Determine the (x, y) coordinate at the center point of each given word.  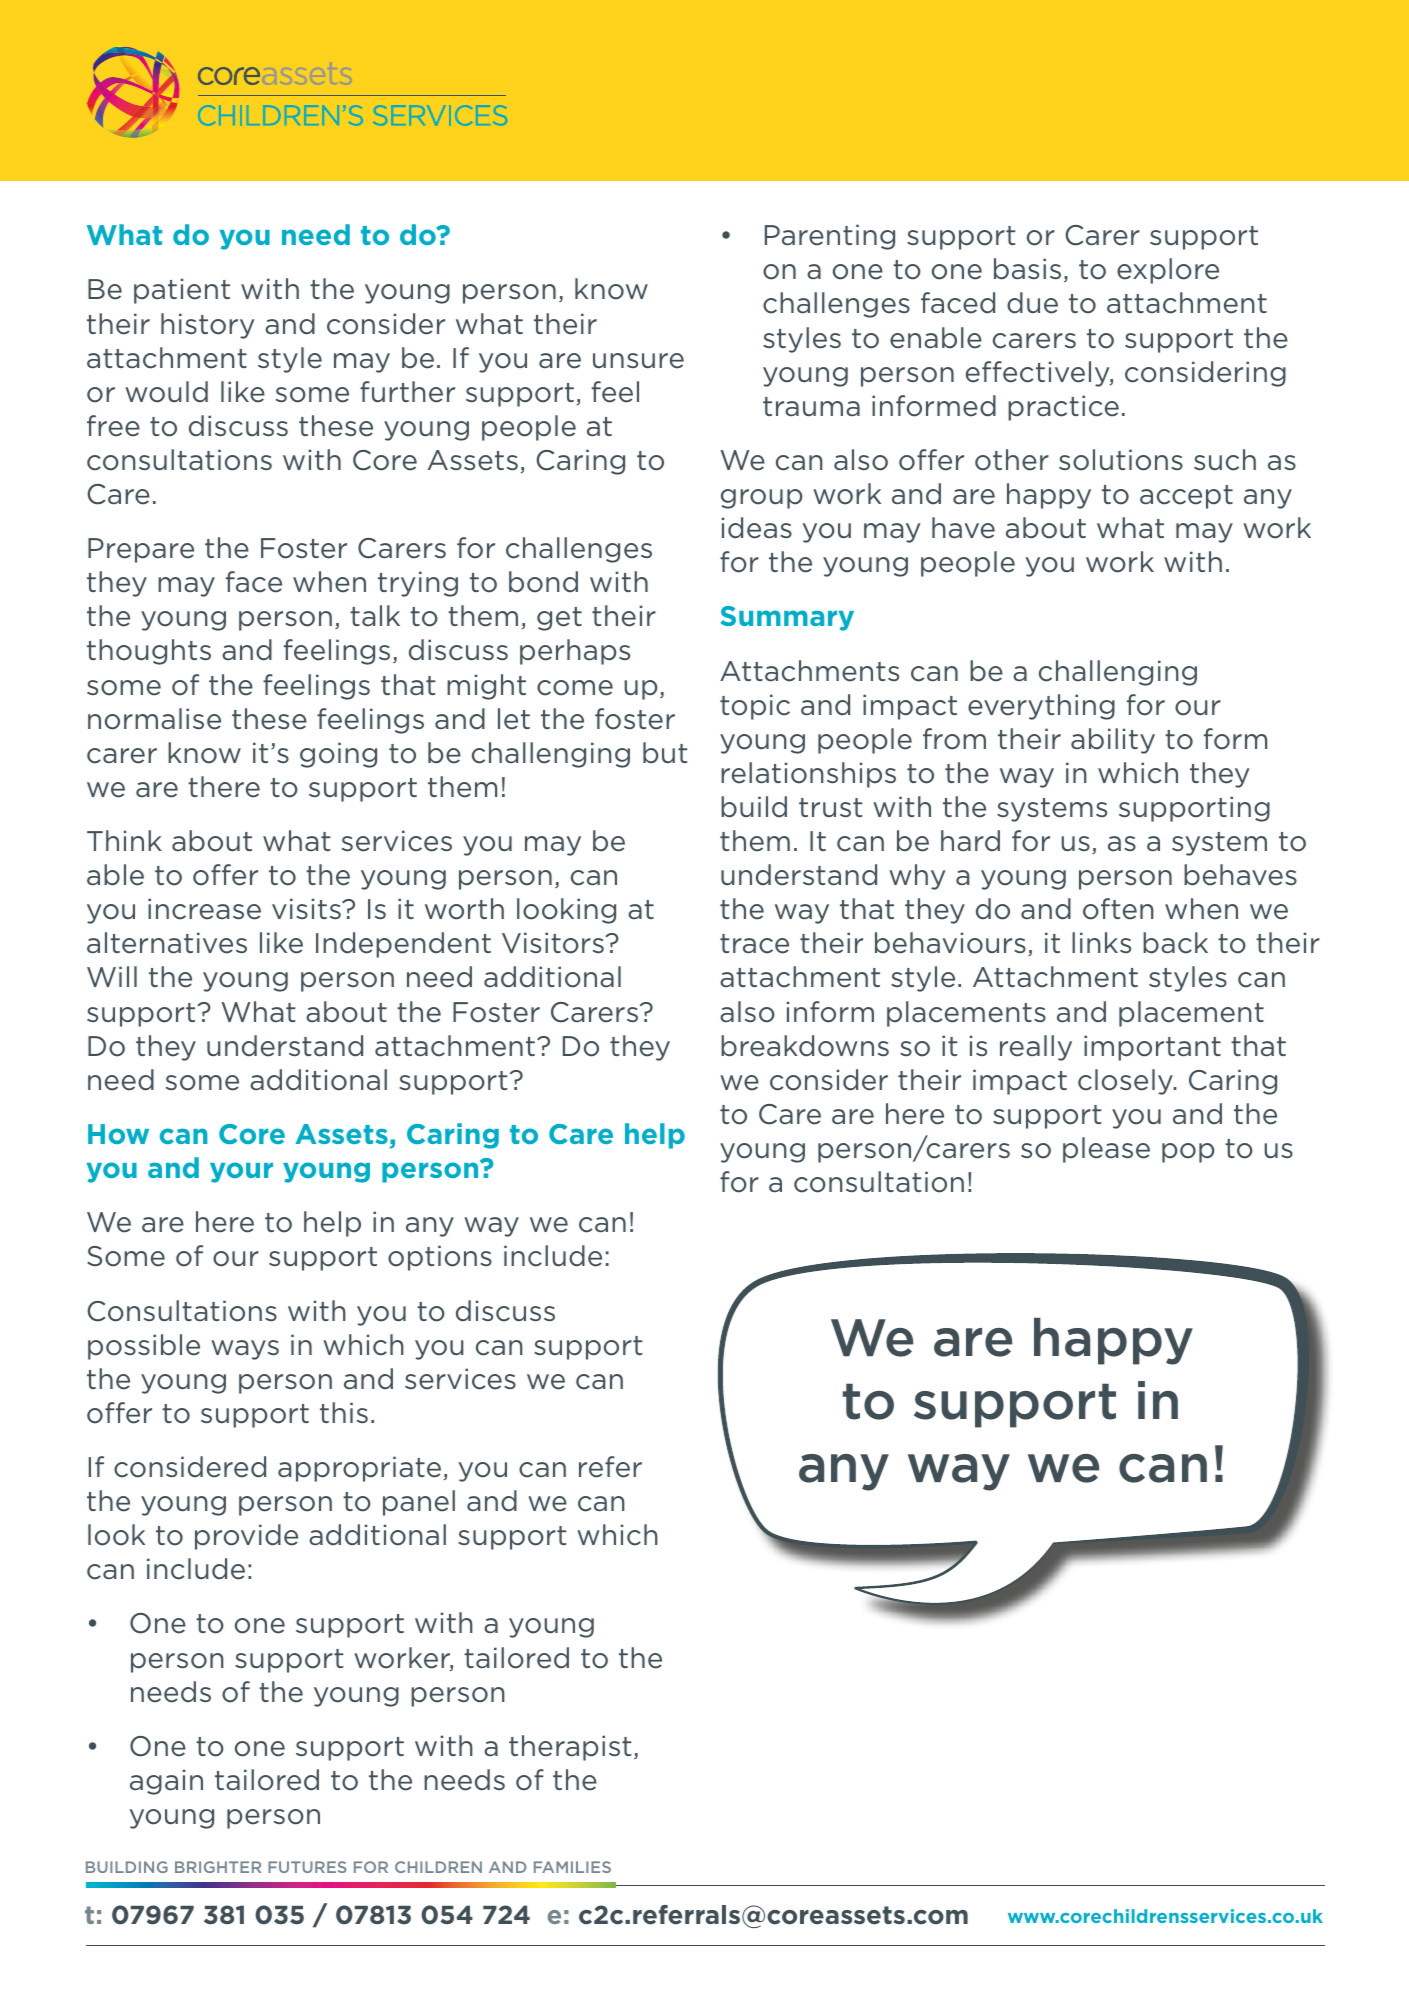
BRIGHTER (218, 1867)
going (338, 755)
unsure (638, 361)
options (440, 1258)
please (1106, 1150)
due (1032, 303)
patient (182, 291)
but (665, 753)
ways (245, 1350)
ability (1113, 741)
